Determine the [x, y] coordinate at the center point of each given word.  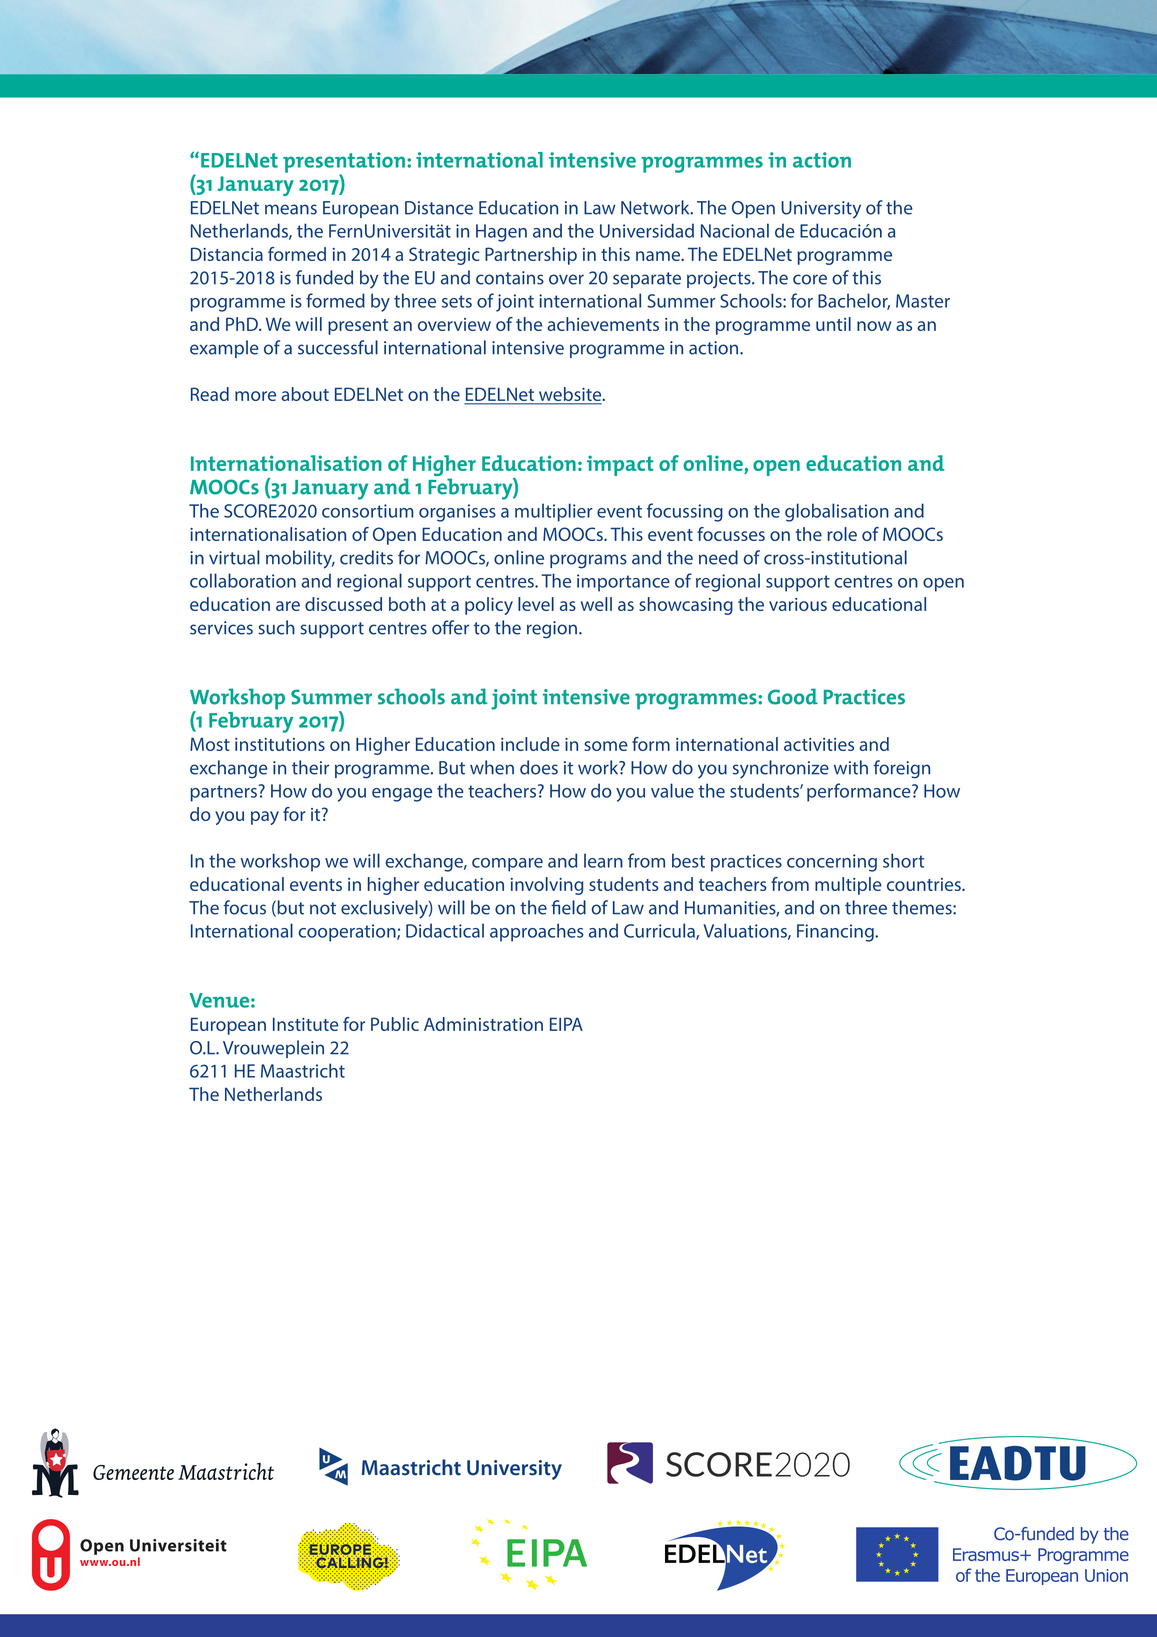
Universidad [647, 230]
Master [923, 301]
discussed [343, 604]
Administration [483, 1024]
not [323, 908]
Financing [836, 933]
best [688, 860]
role [842, 534]
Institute [306, 1024]
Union [1106, 1575]
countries [925, 884]
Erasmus [987, 1554]
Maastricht [303, 1070]
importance [623, 583]
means [291, 209]
